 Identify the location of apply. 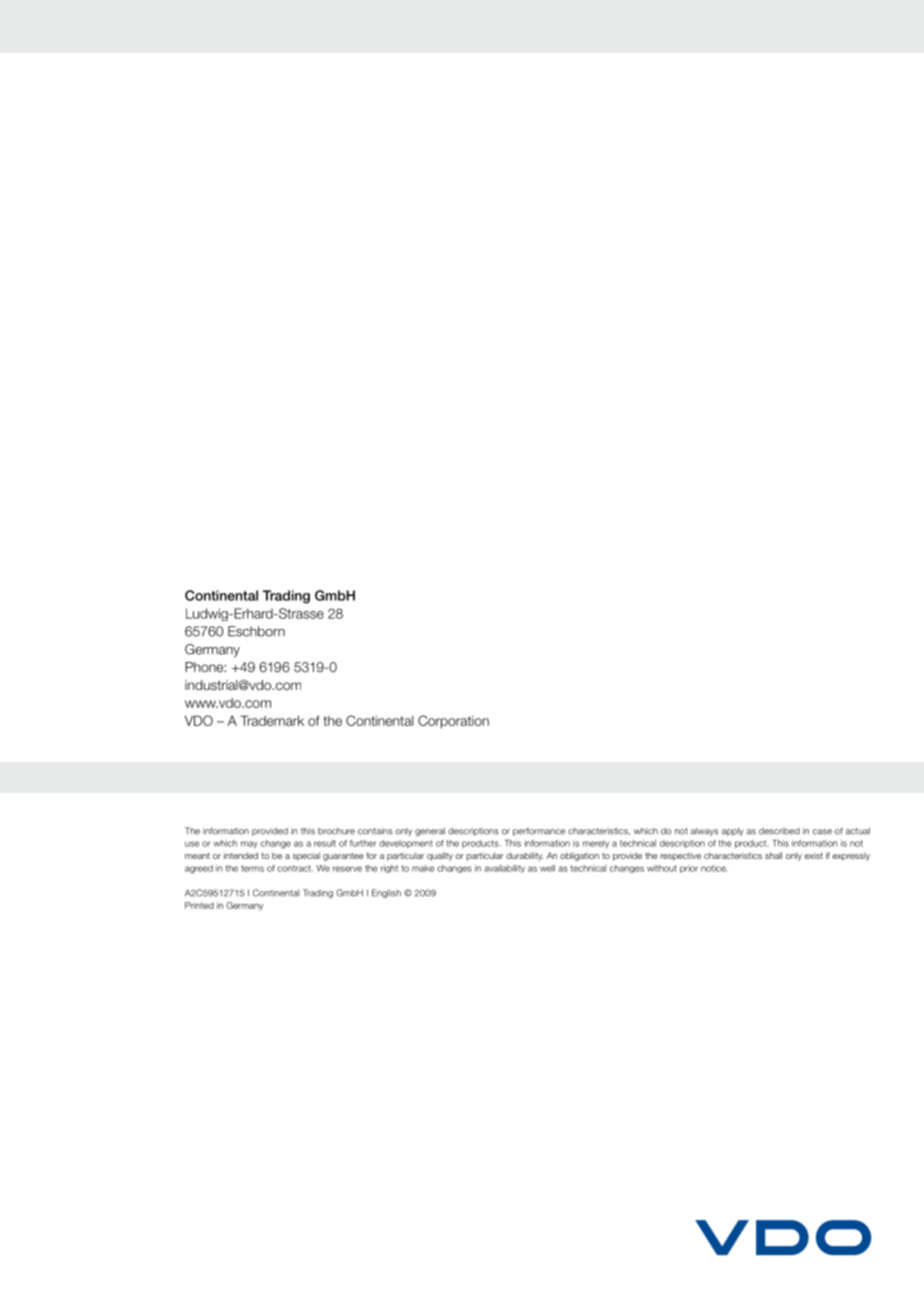
(733, 831).
